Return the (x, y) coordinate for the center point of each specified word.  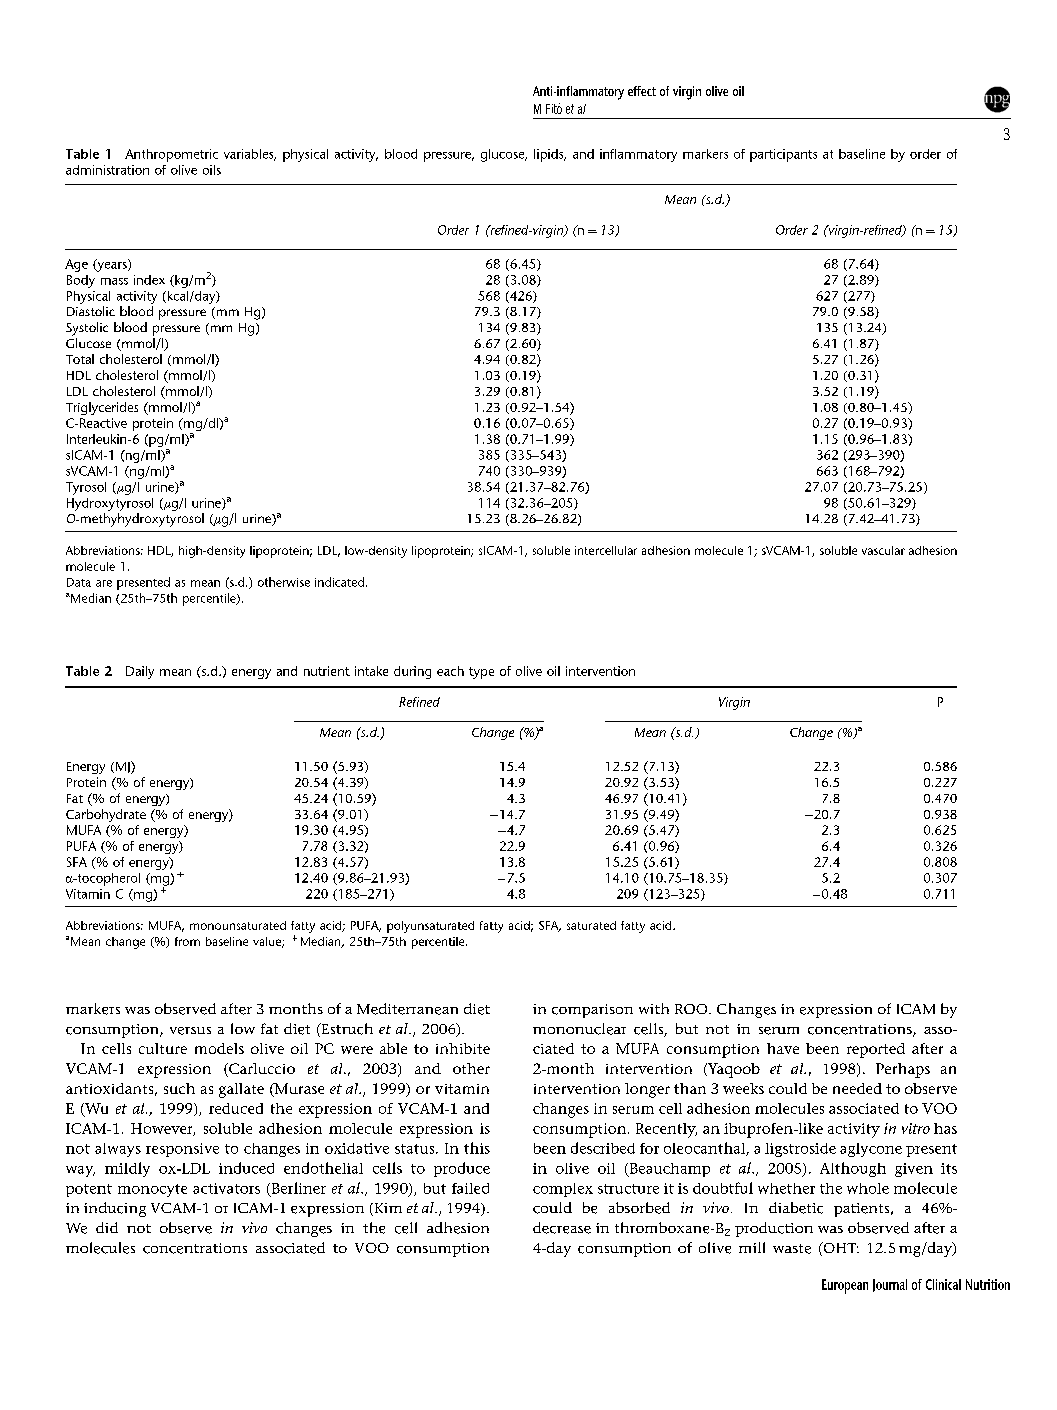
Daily (140, 672)
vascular (883, 550)
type (481, 673)
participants (783, 155)
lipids (550, 155)
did (107, 1227)
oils (212, 170)
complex (563, 1190)
